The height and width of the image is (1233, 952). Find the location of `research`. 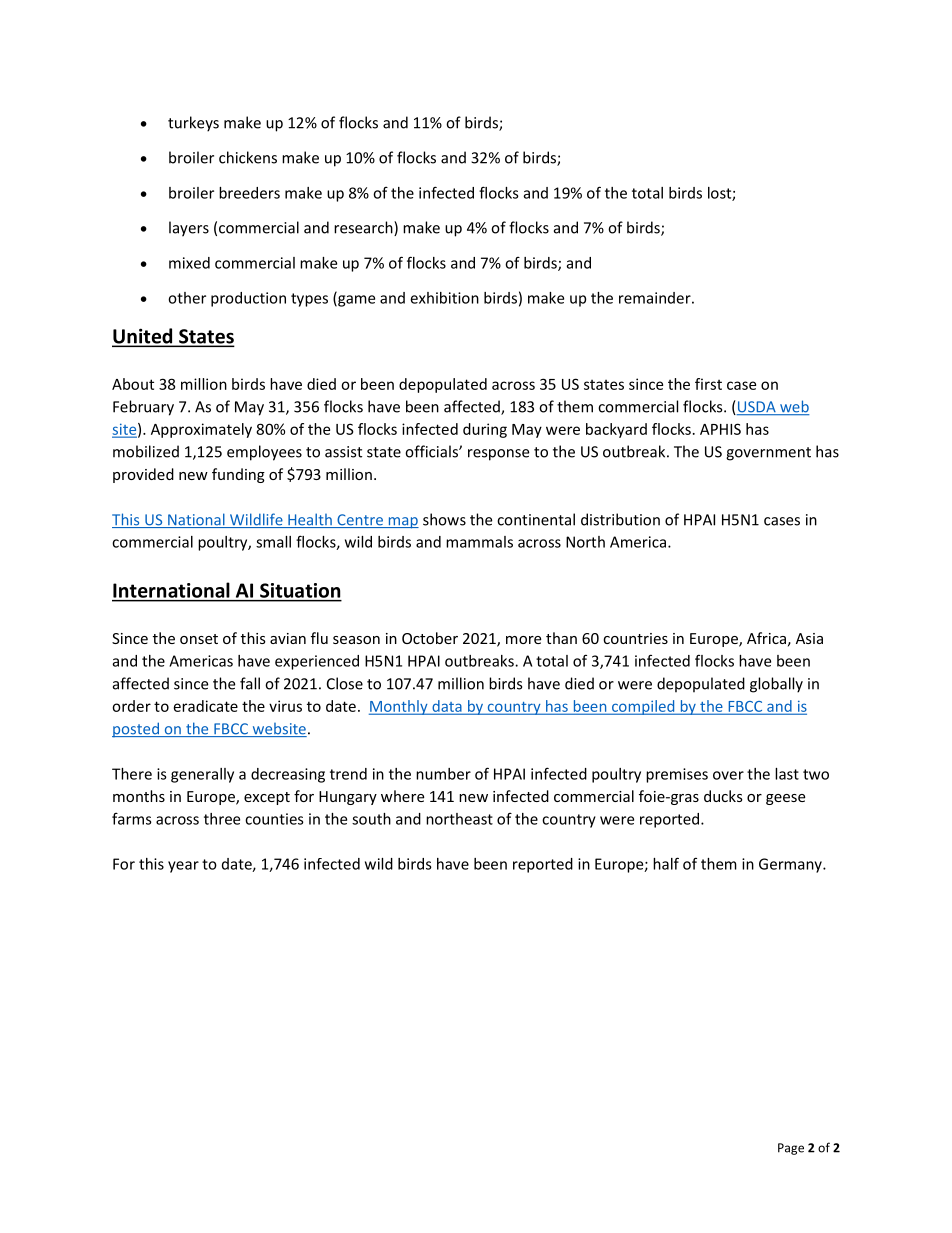

research is located at coordinates (364, 228).
